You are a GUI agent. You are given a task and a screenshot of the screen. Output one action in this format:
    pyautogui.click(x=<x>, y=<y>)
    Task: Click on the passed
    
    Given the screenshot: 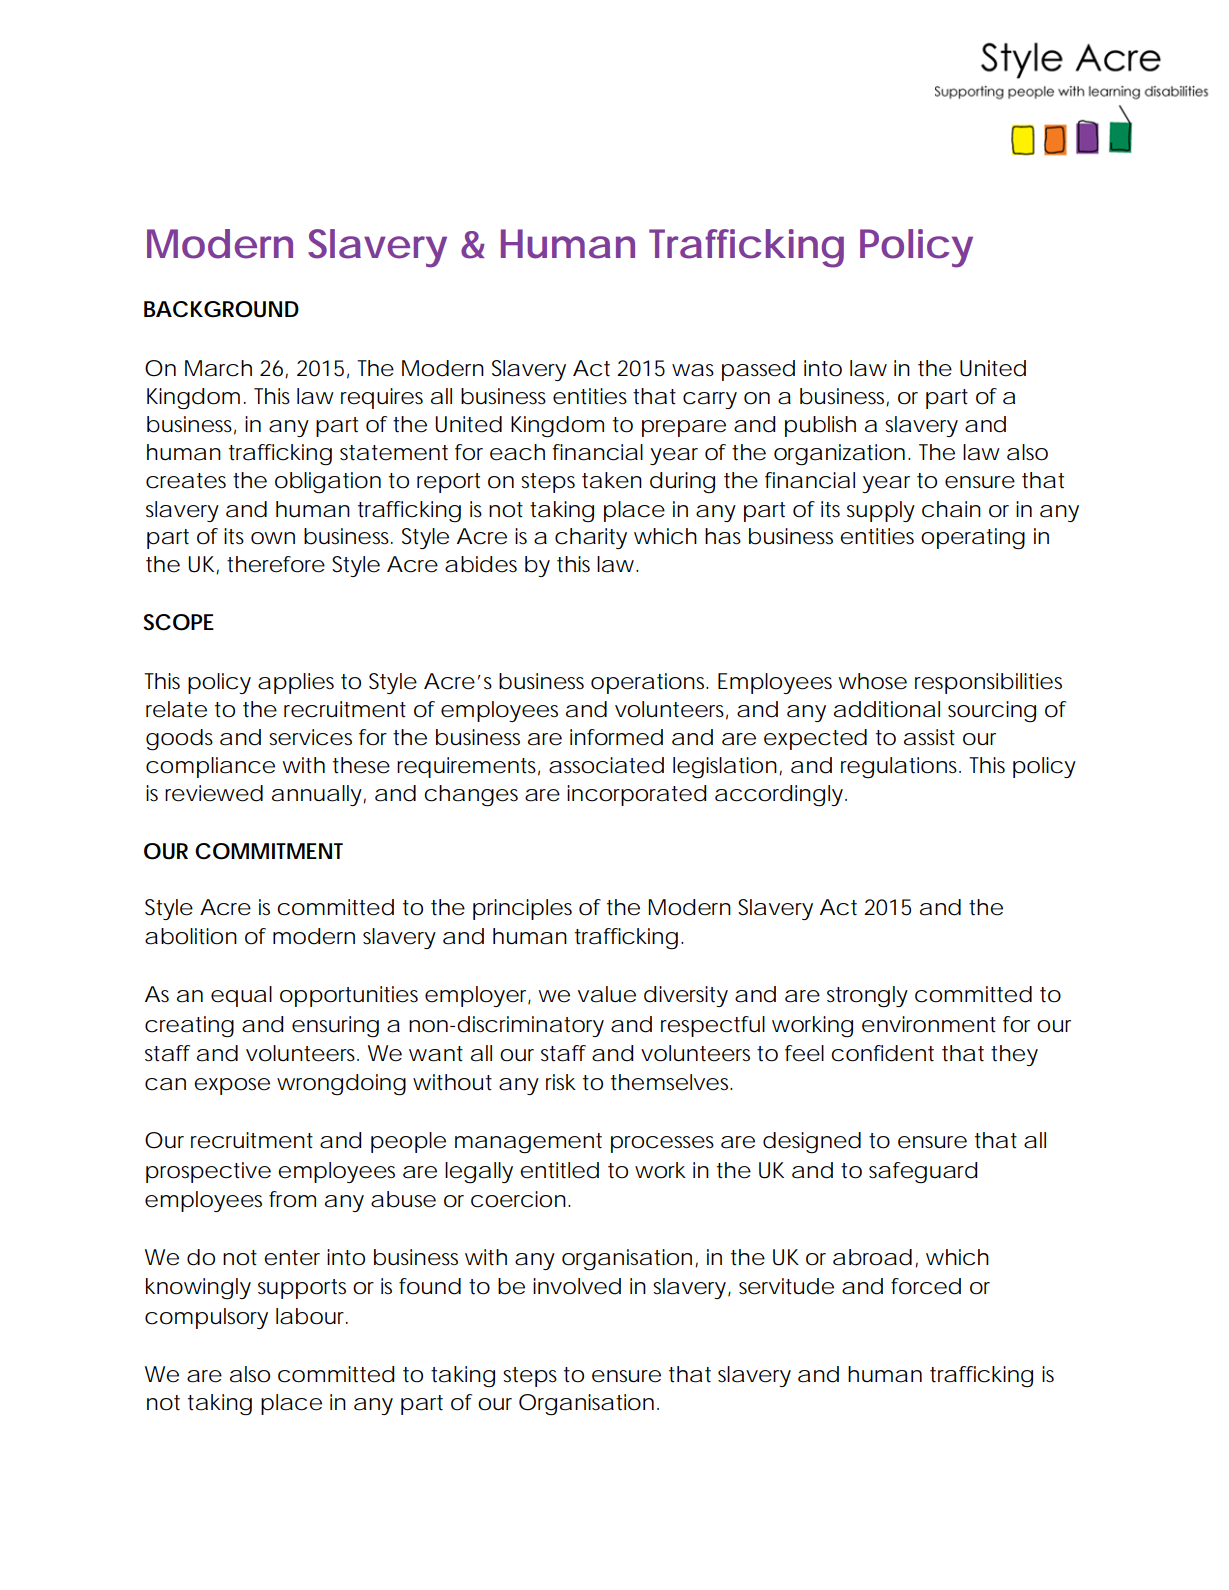 What is the action you would take?
    pyautogui.click(x=758, y=370)
